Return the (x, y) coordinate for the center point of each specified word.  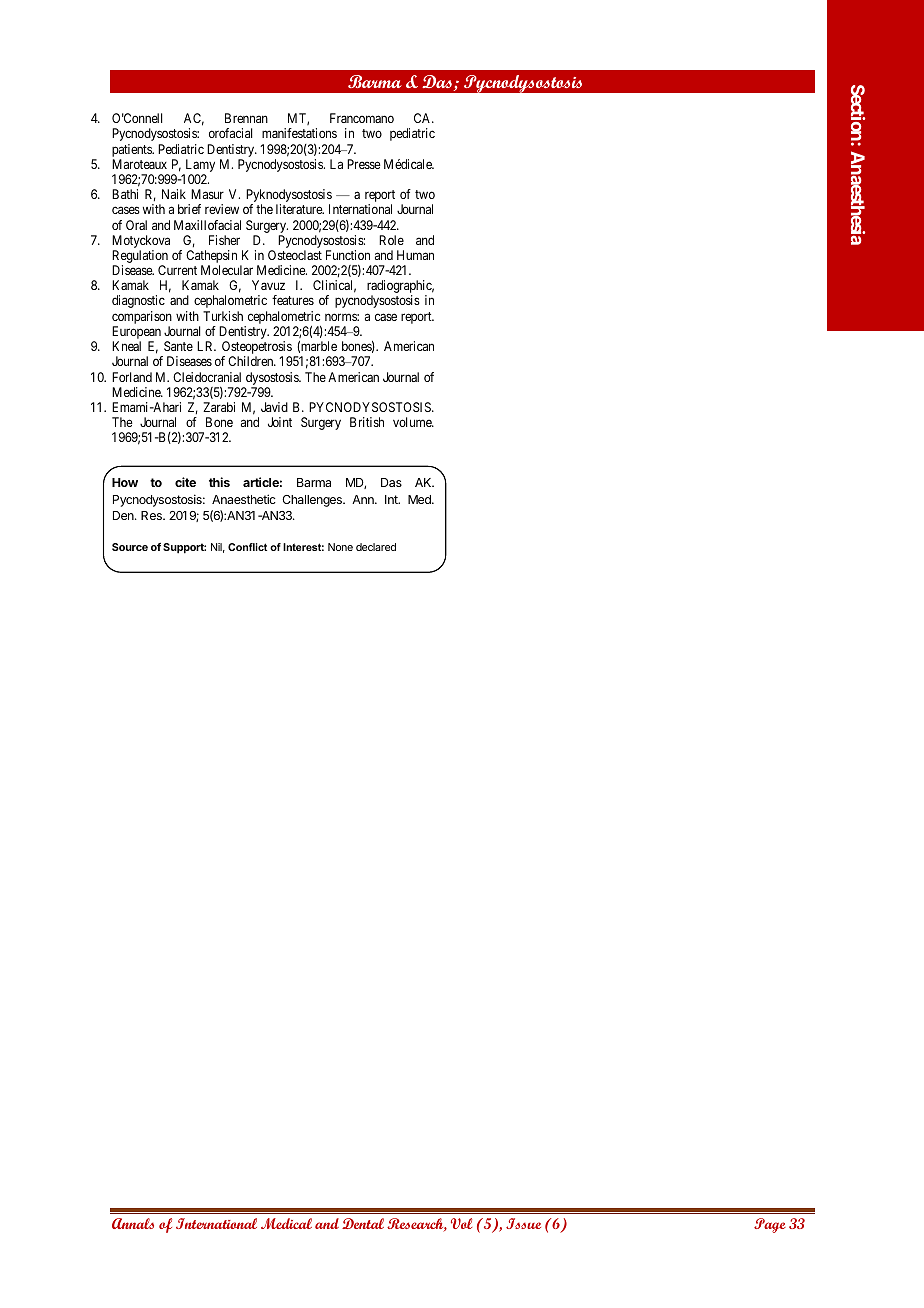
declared (376, 547)
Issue (523, 1223)
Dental (363, 1223)
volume (413, 422)
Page (770, 1225)
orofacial (230, 133)
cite (185, 482)
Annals (133, 1223)
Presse (364, 164)
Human (415, 255)
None (340, 547)
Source (130, 547)
